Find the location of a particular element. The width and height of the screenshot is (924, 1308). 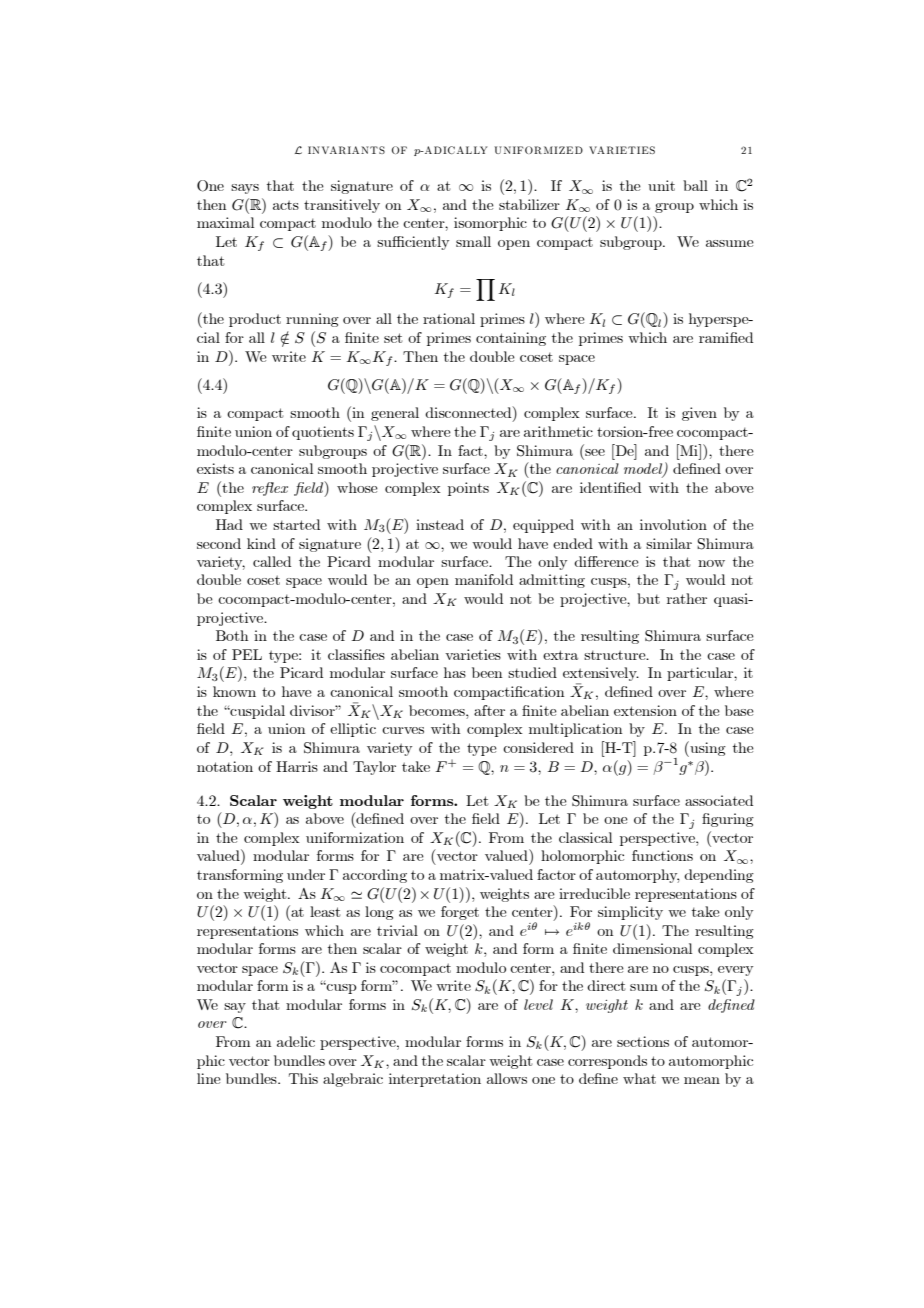

This is located at coordinates (303, 1078).
